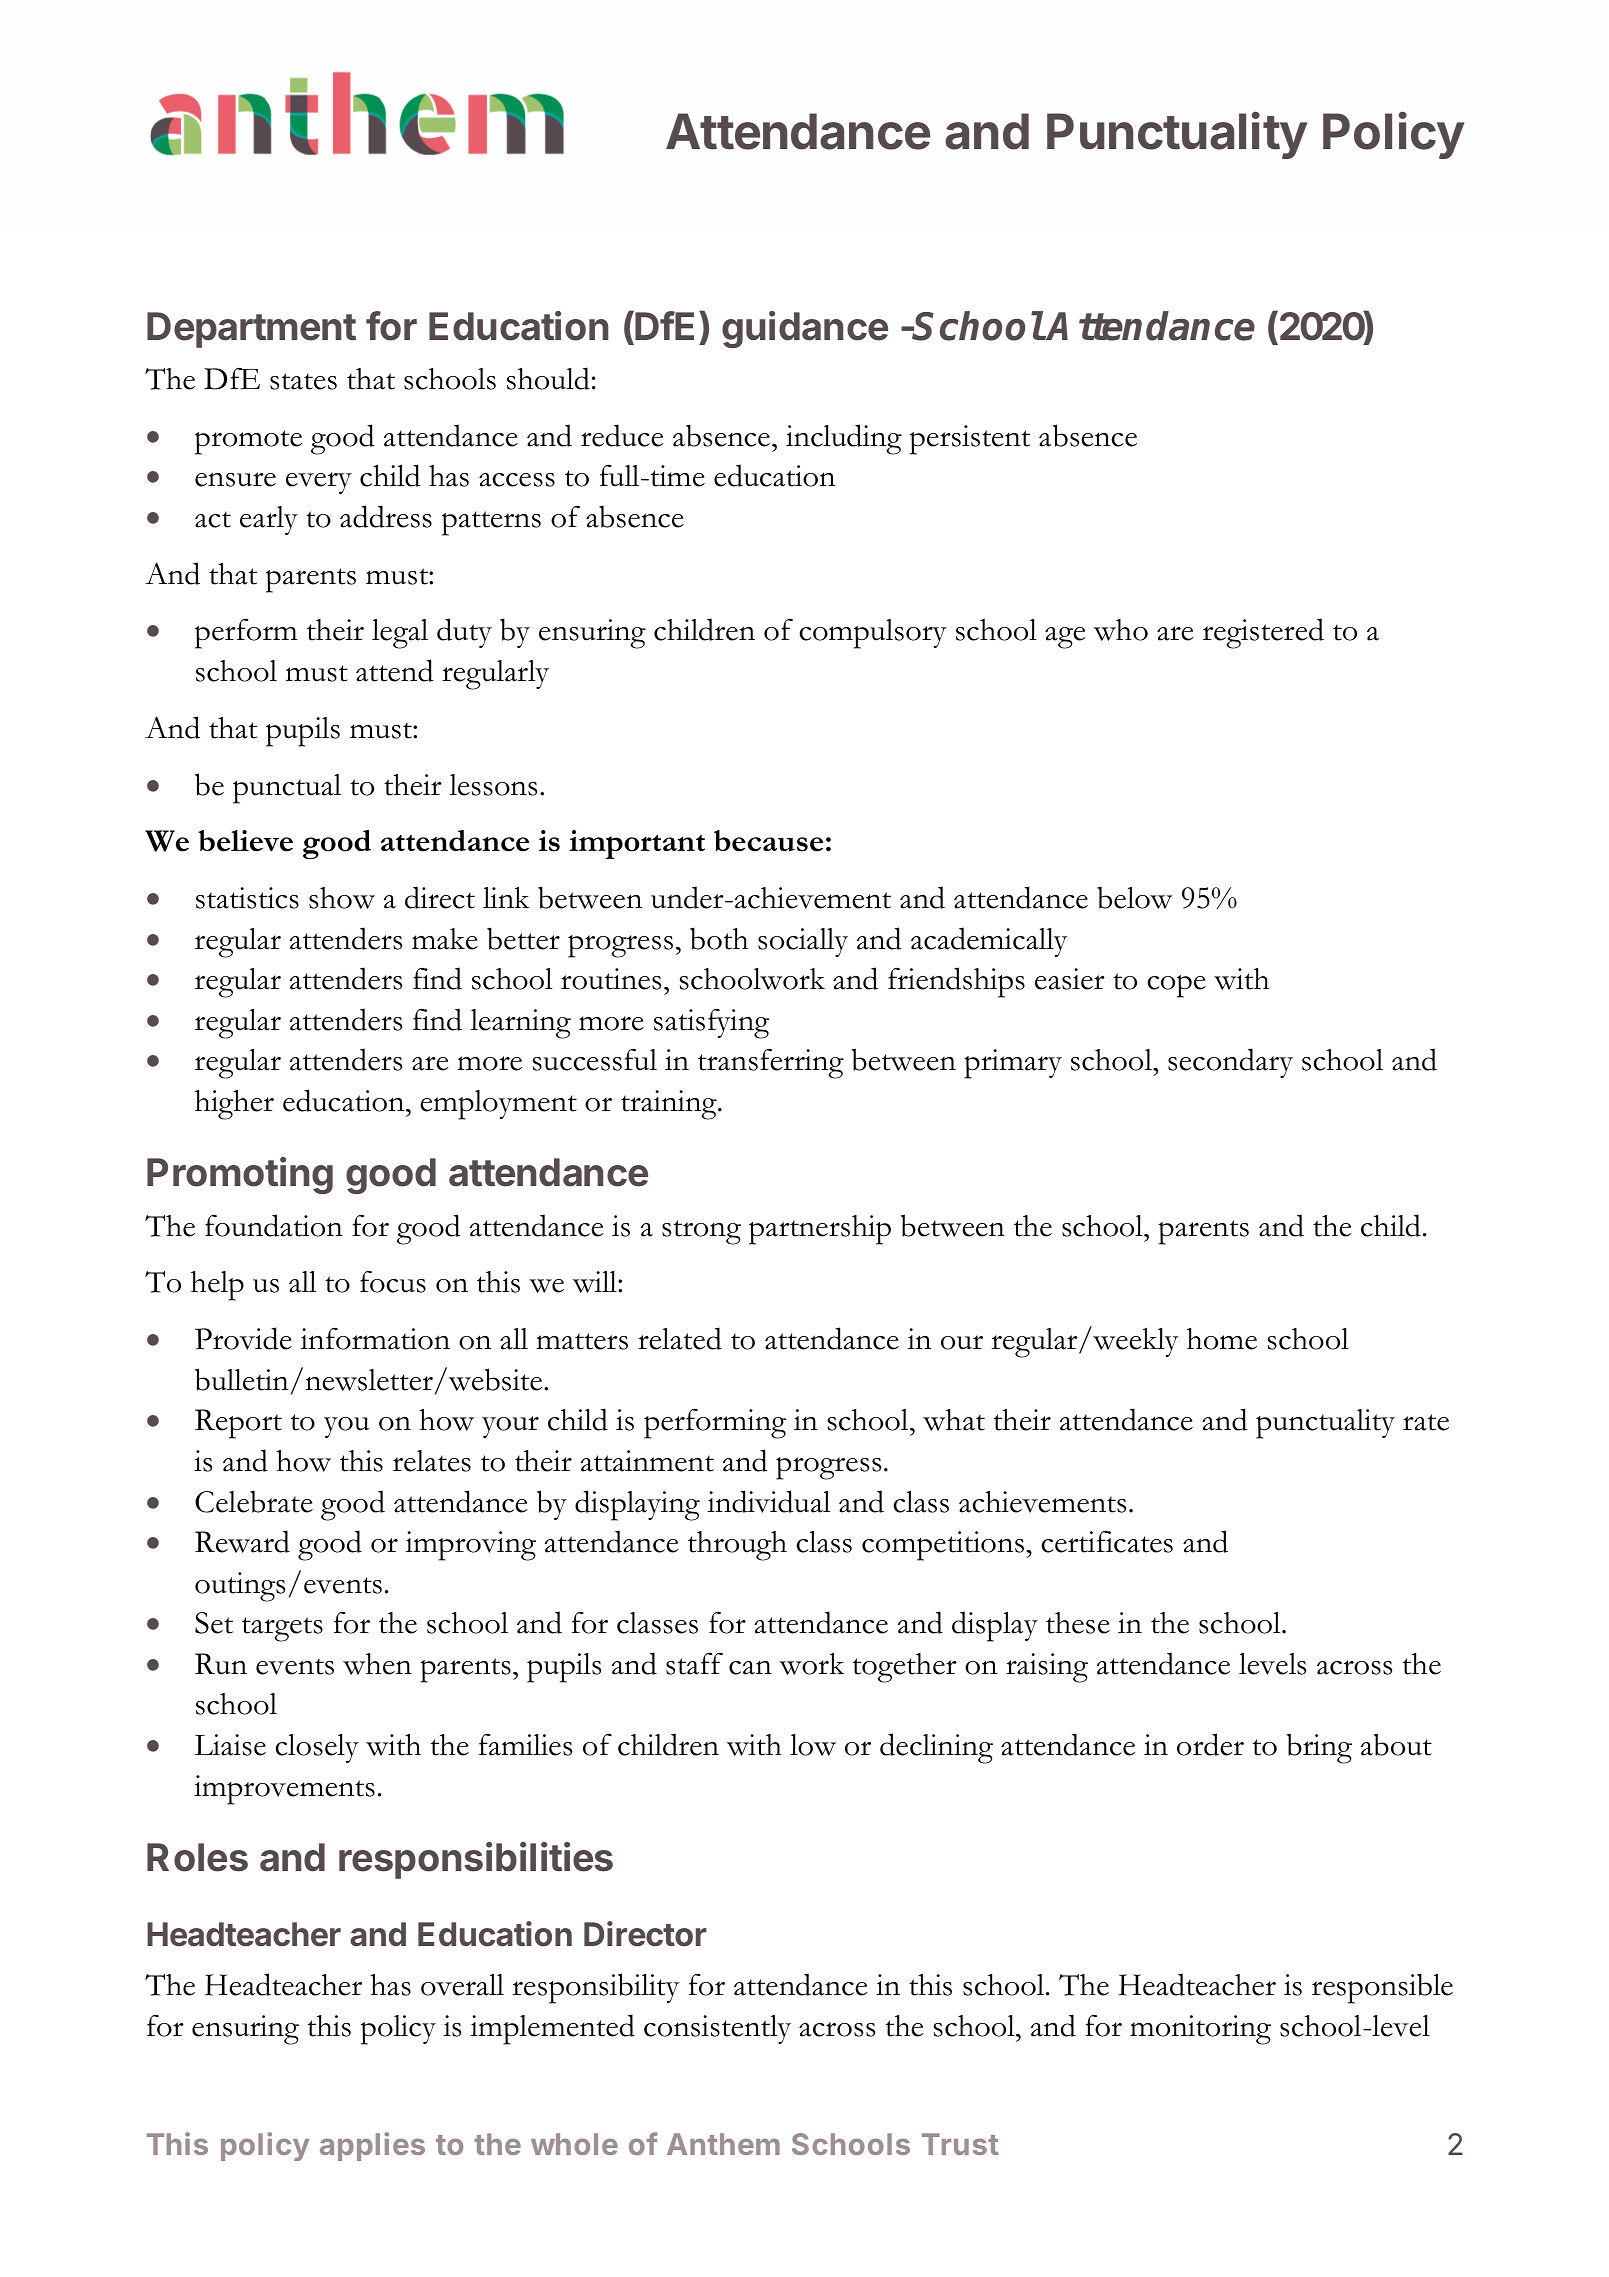 Image resolution: width=1609 pixels, height=2277 pixels. I want to click on states, so click(303, 381).
